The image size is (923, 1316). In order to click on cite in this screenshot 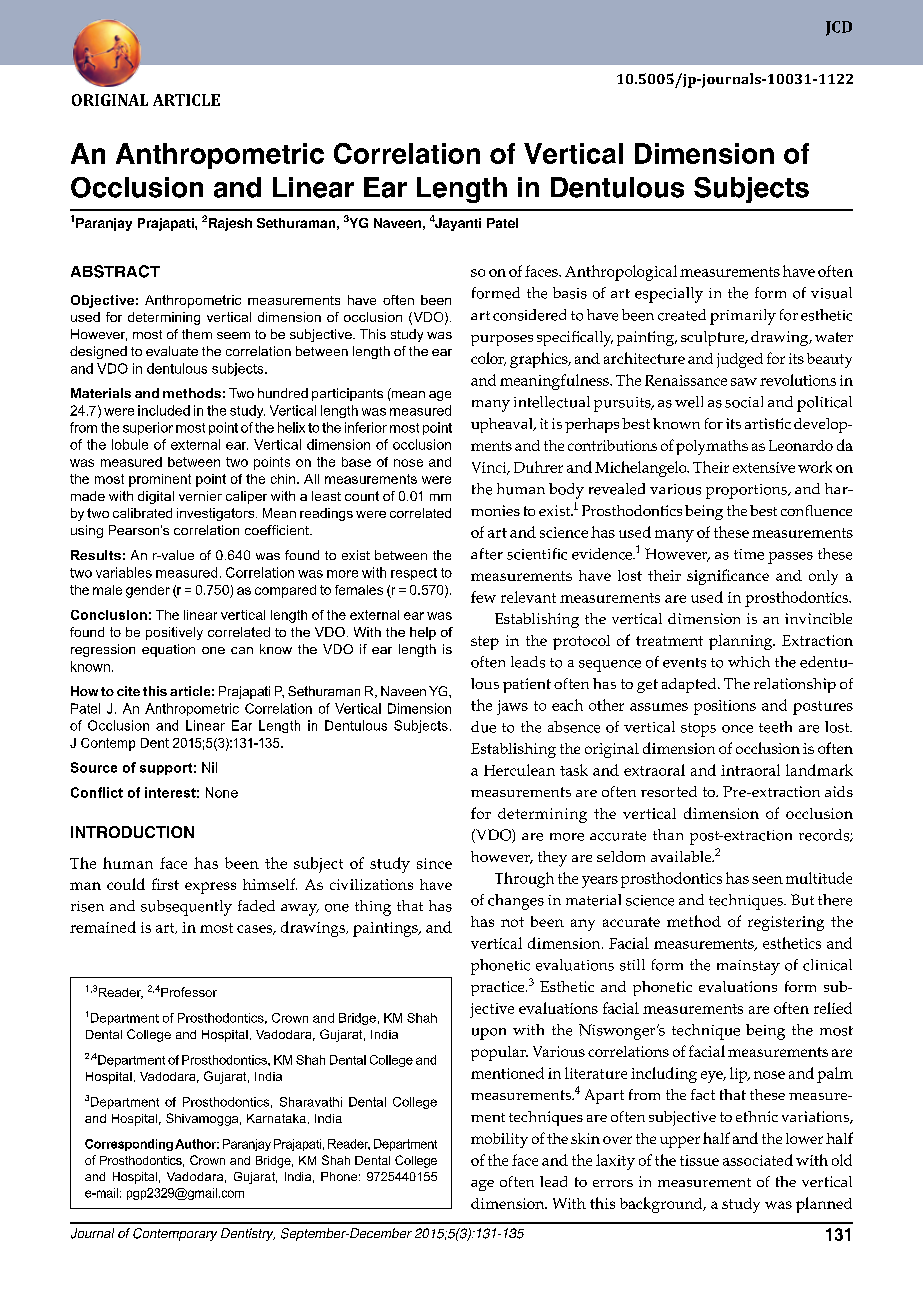, I will do `click(128, 691)`.
